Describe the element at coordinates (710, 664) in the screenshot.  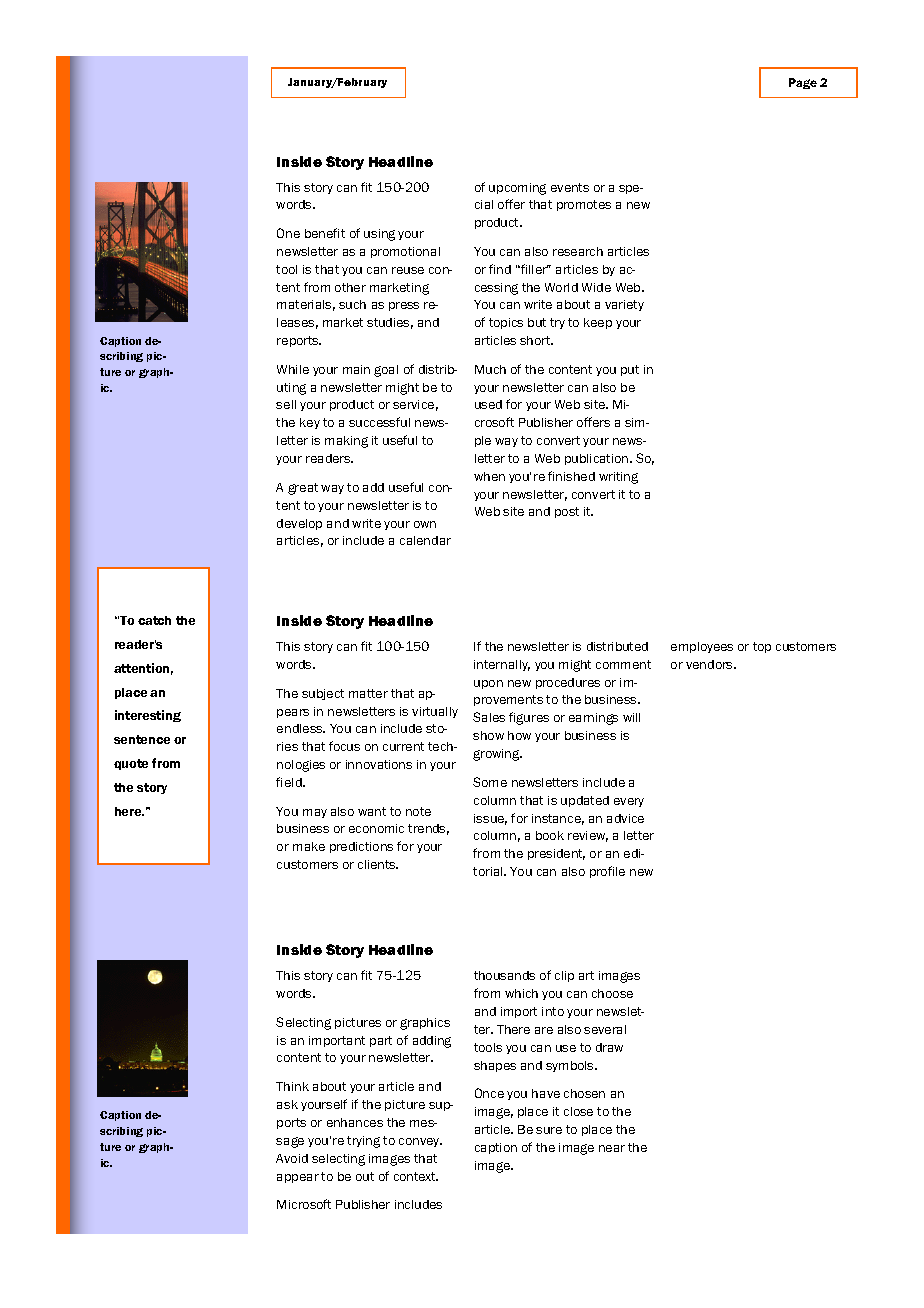
I see `vendors` at that location.
